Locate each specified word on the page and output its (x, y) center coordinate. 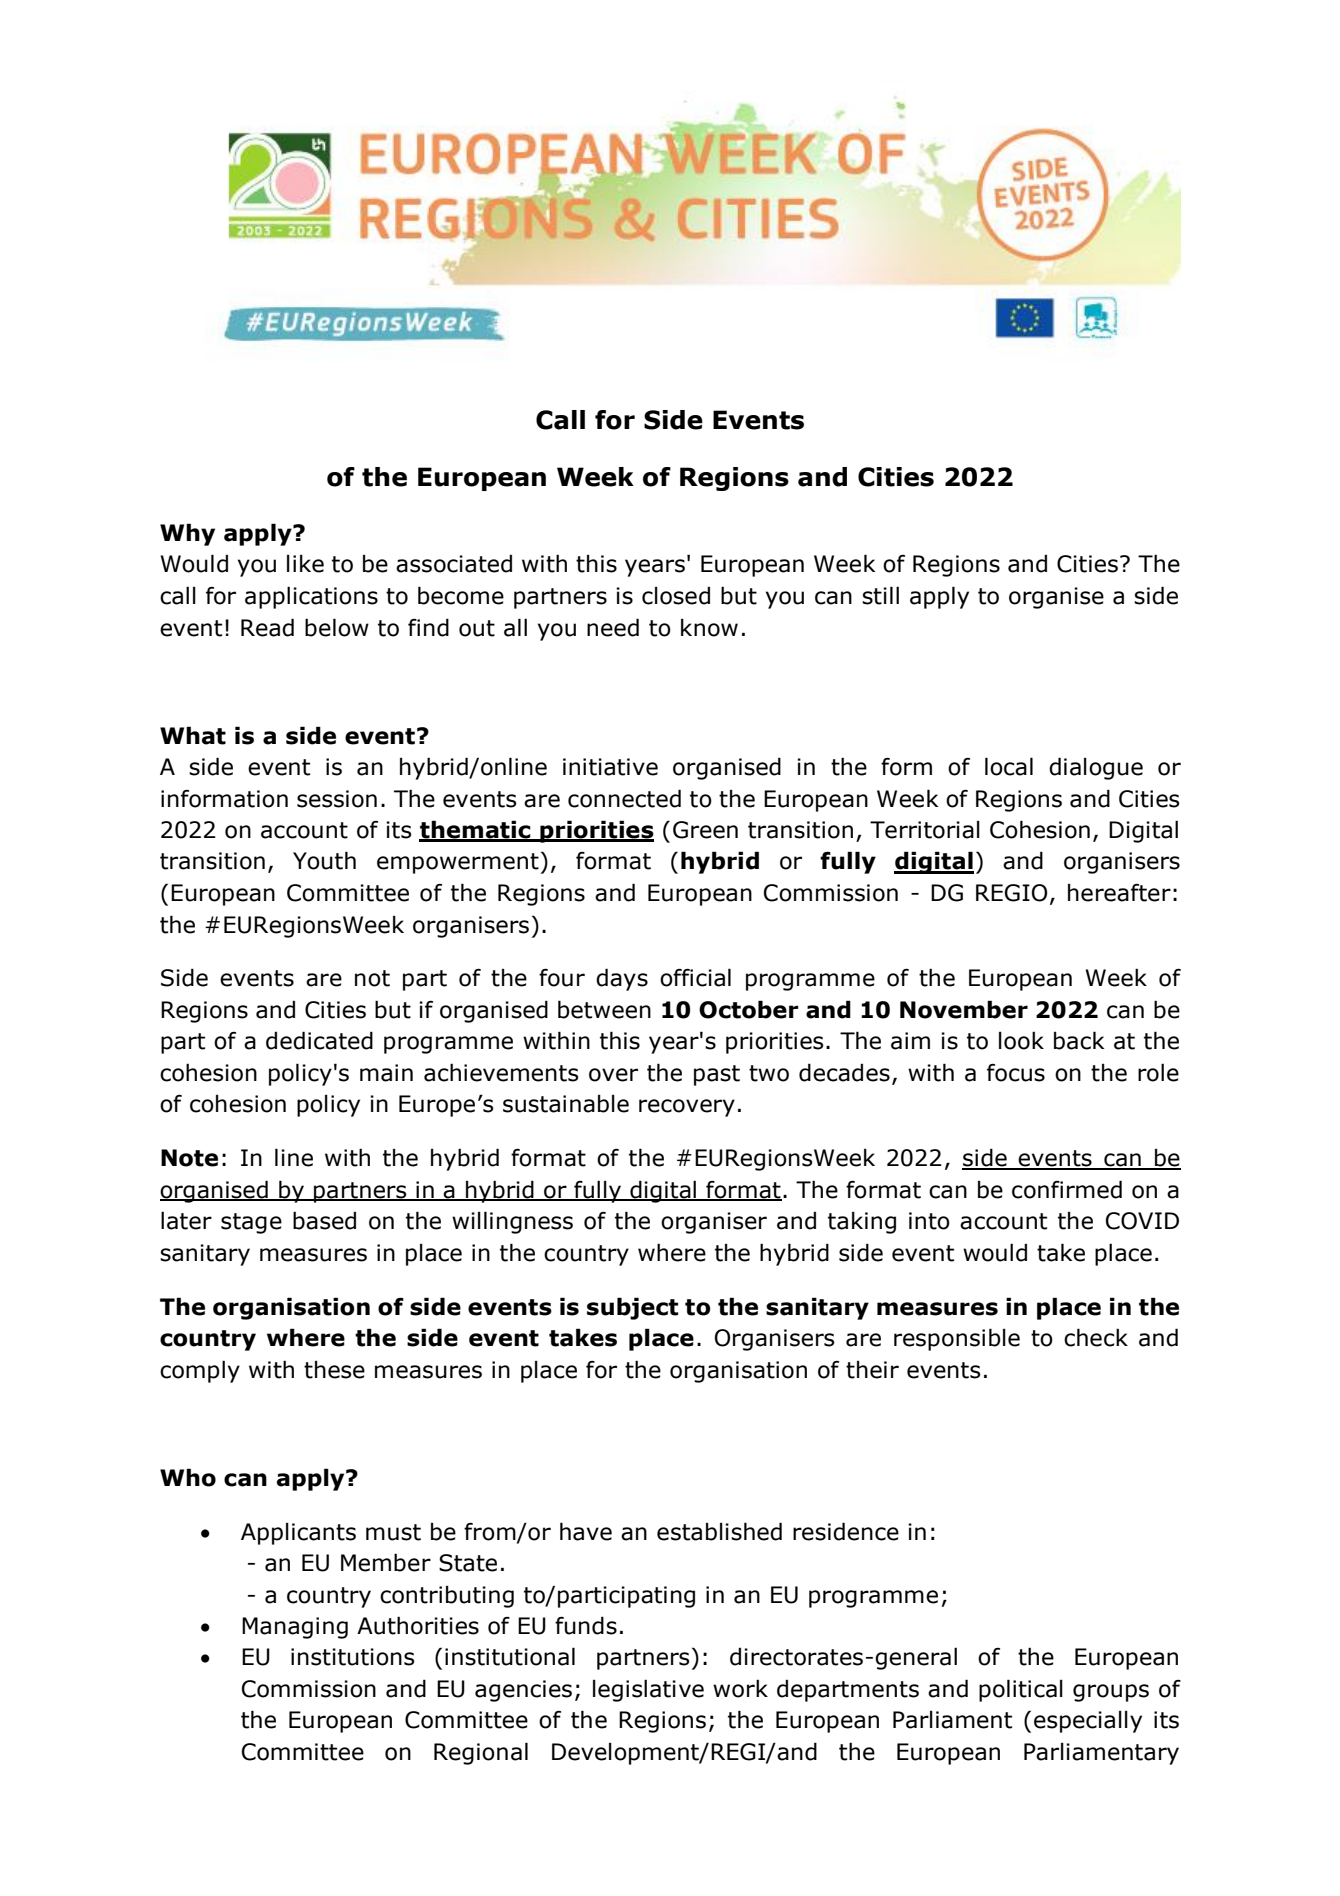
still (880, 595)
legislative (648, 1690)
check (1096, 1337)
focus (1016, 1073)
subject (632, 1308)
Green (705, 830)
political (1021, 1690)
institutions (353, 1657)
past (717, 1075)
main (386, 1073)
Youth (324, 860)
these (334, 1370)
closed (676, 596)
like (305, 564)
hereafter (1119, 893)
